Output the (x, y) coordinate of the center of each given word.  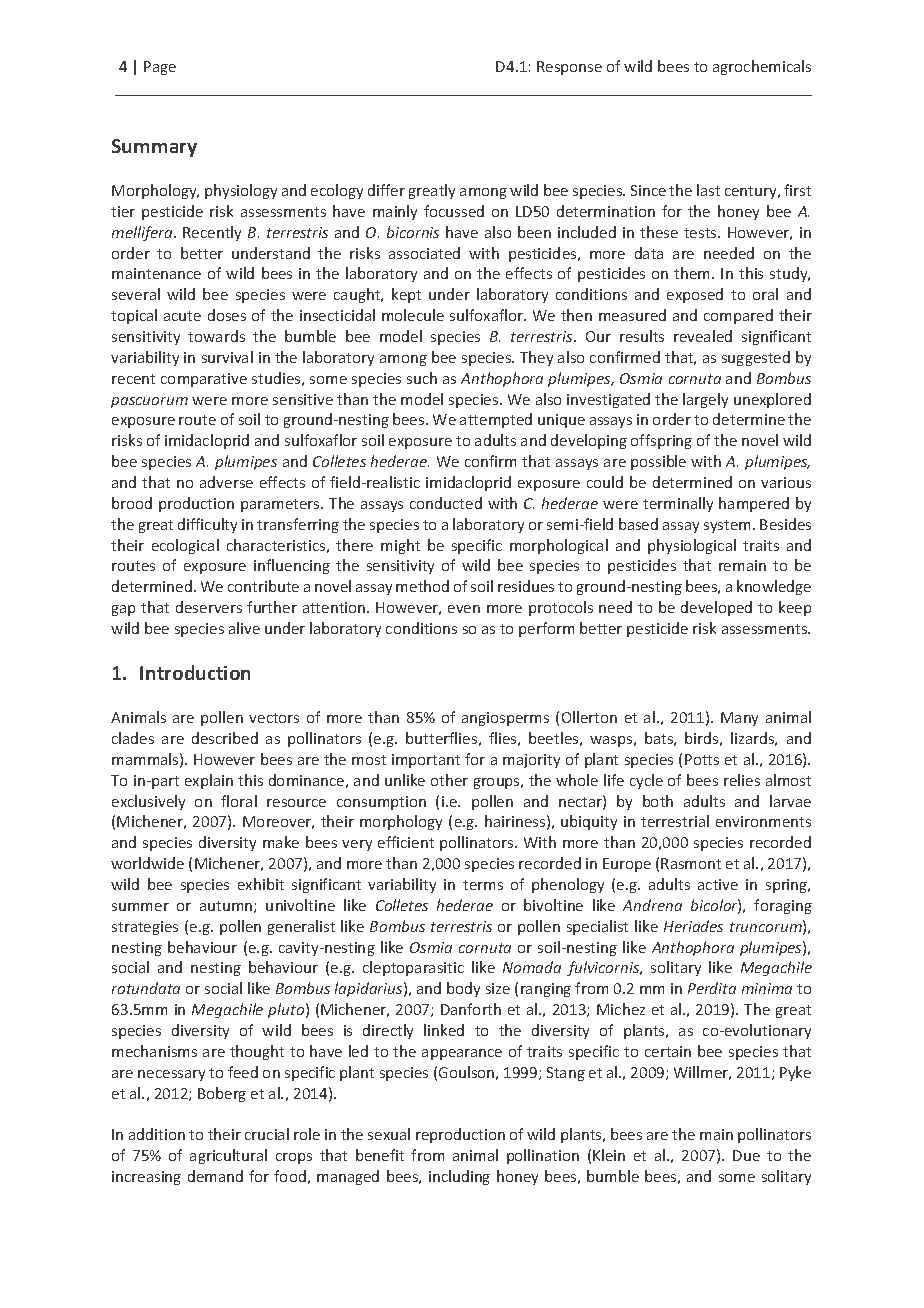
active (718, 884)
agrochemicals (762, 67)
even (464, 609)
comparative (204, 380)
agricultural (228, 1156)
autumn (227, 907)
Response (569, 68)
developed (716, 608)
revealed (703, 336)
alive (244, 628)
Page (160, 68)
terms (483, 885)
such (422, 378)
